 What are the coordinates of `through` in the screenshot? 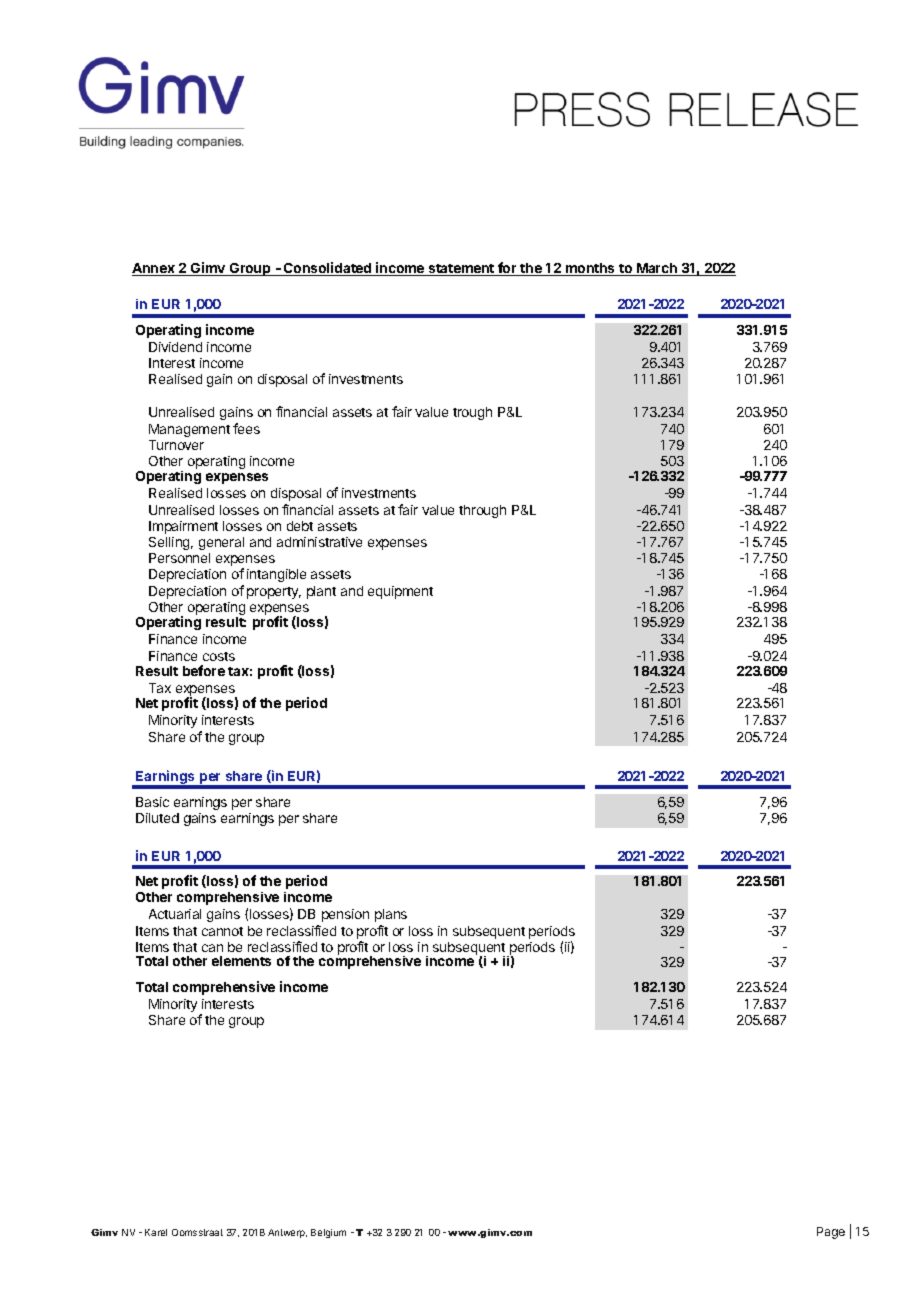 It's located at (482, 511).
